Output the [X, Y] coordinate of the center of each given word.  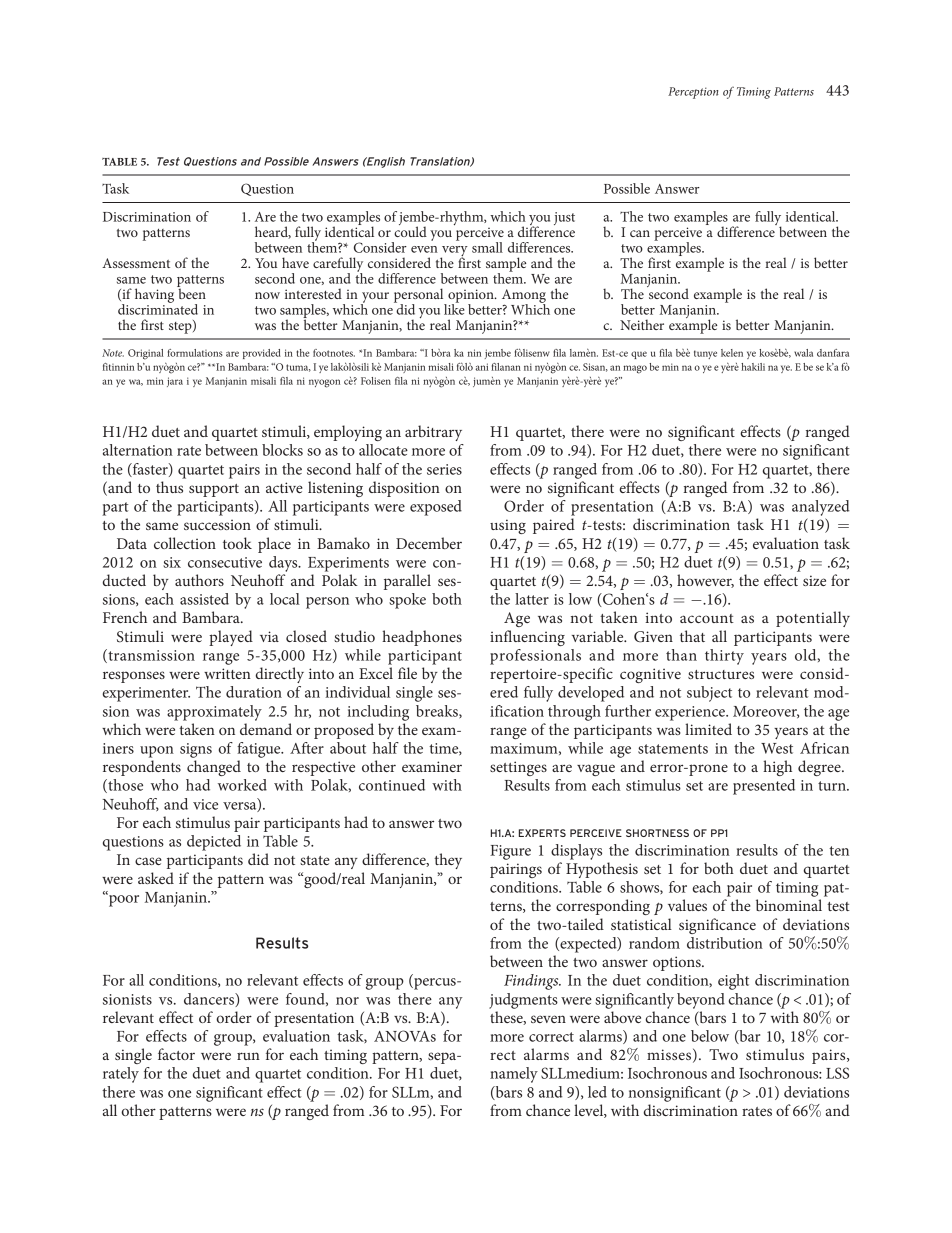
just [564, 218]
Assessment [136, 263]
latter [532, 599]
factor [176, 1054]
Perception [693, 93]
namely [514, 1075]
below [710, 1036]
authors [199, 580]
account [707, 618]
